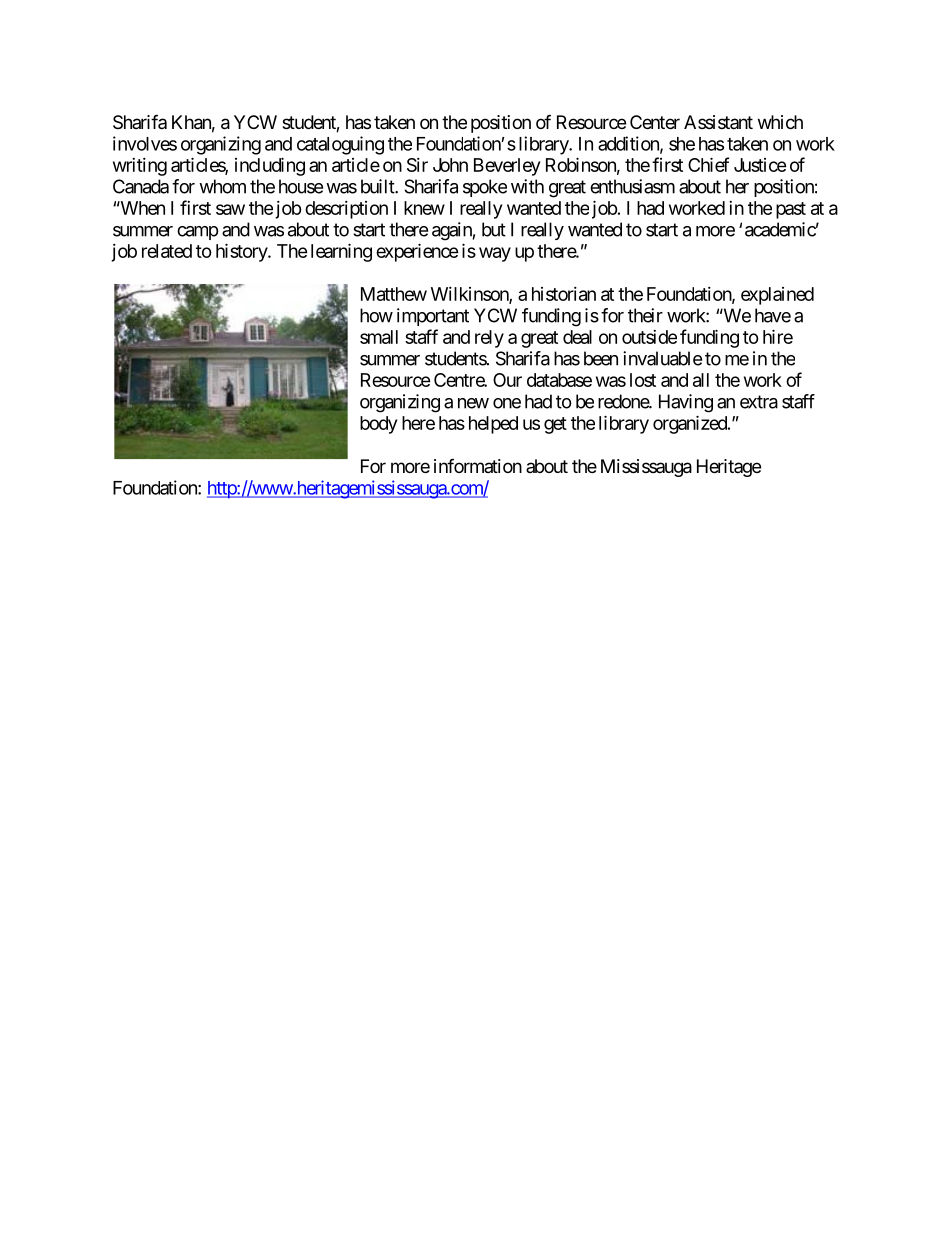 The width and height of the page is (952, 1233). What do you see at coordinates (489, 339) in the page?
I see `rely` at bounding box center [489, 339].
